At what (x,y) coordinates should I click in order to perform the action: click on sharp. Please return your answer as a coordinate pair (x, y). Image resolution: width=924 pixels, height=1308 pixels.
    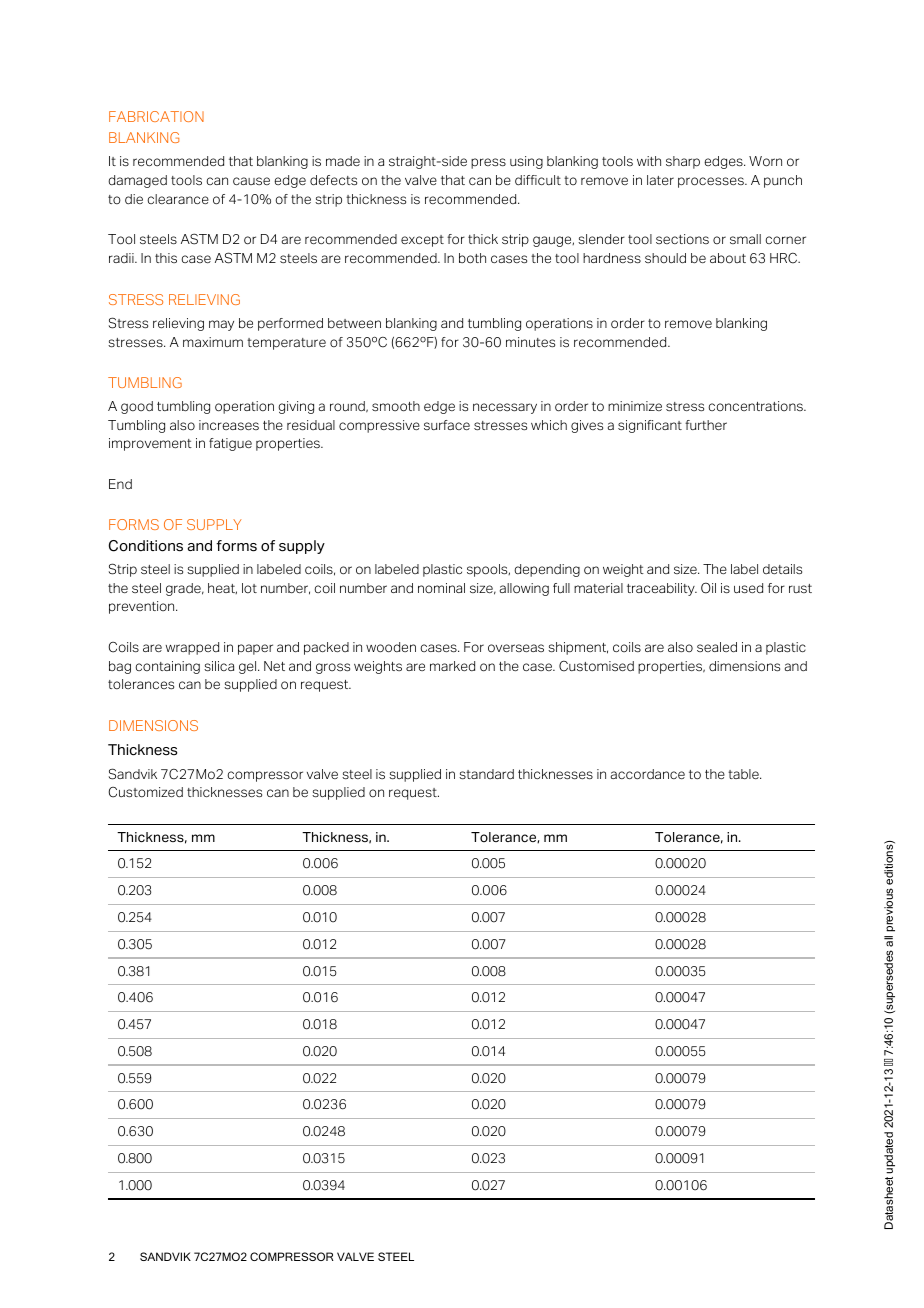
    Looking at the image, I should click on (683, 162).
